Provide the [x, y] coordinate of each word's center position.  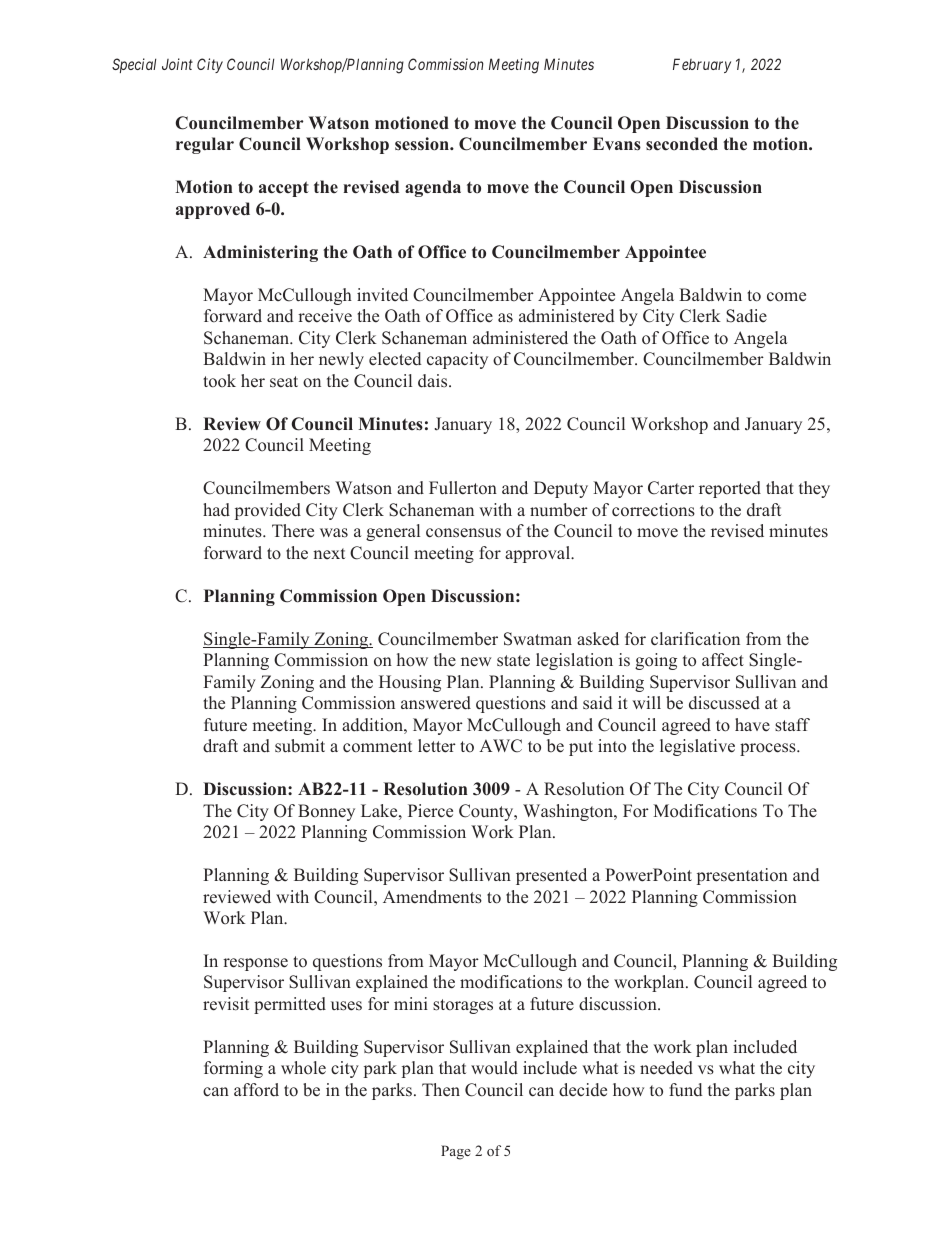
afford [256, 1090]
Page [456, 1152]
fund [685, 1090]
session [423, 144]
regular [205, 145]
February [702, 65]
